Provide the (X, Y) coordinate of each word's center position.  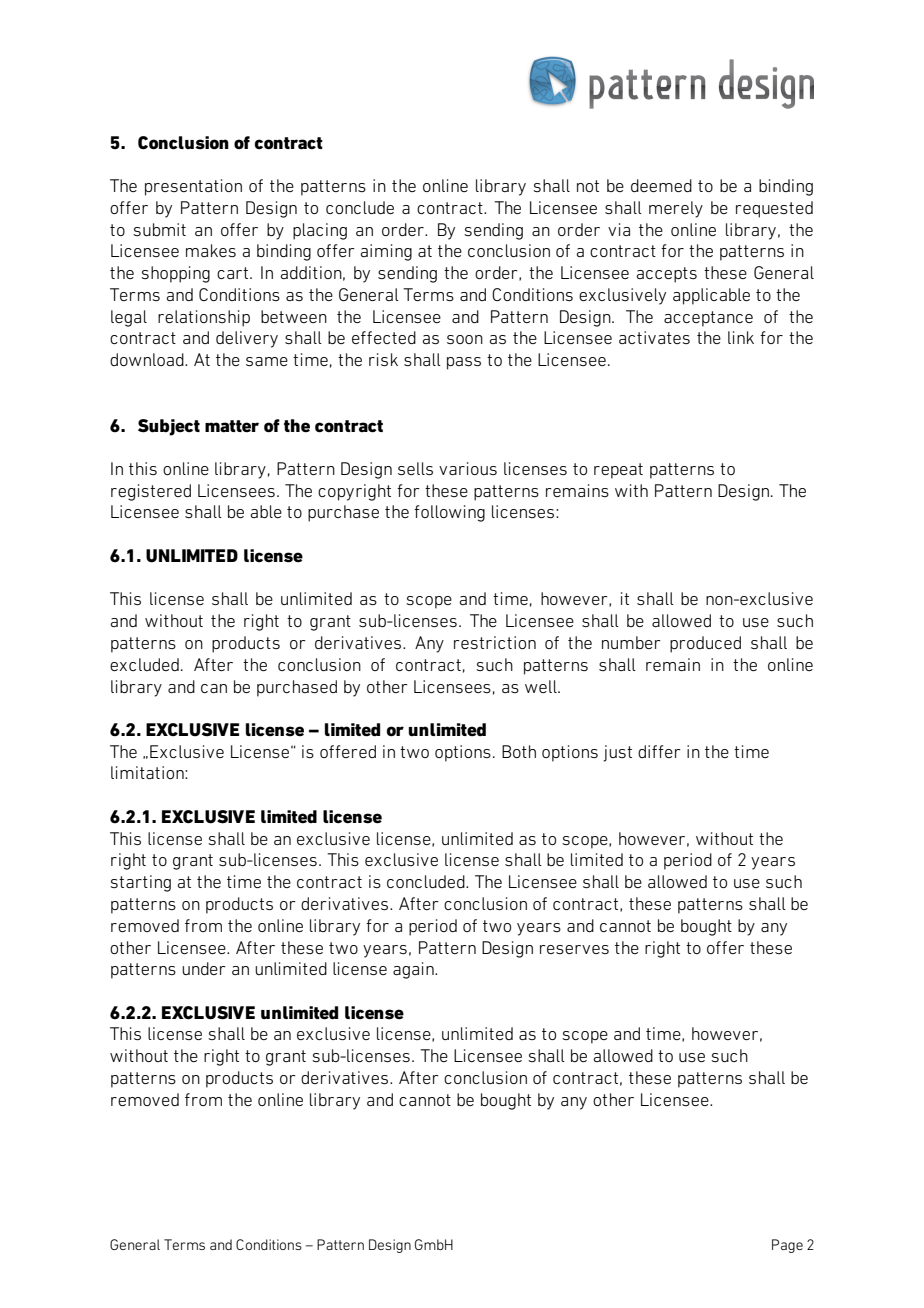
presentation (193, 187)
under (204, 968)
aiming (386, 252)
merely (676, 209)
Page (787, 1246)
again (414, 970)
